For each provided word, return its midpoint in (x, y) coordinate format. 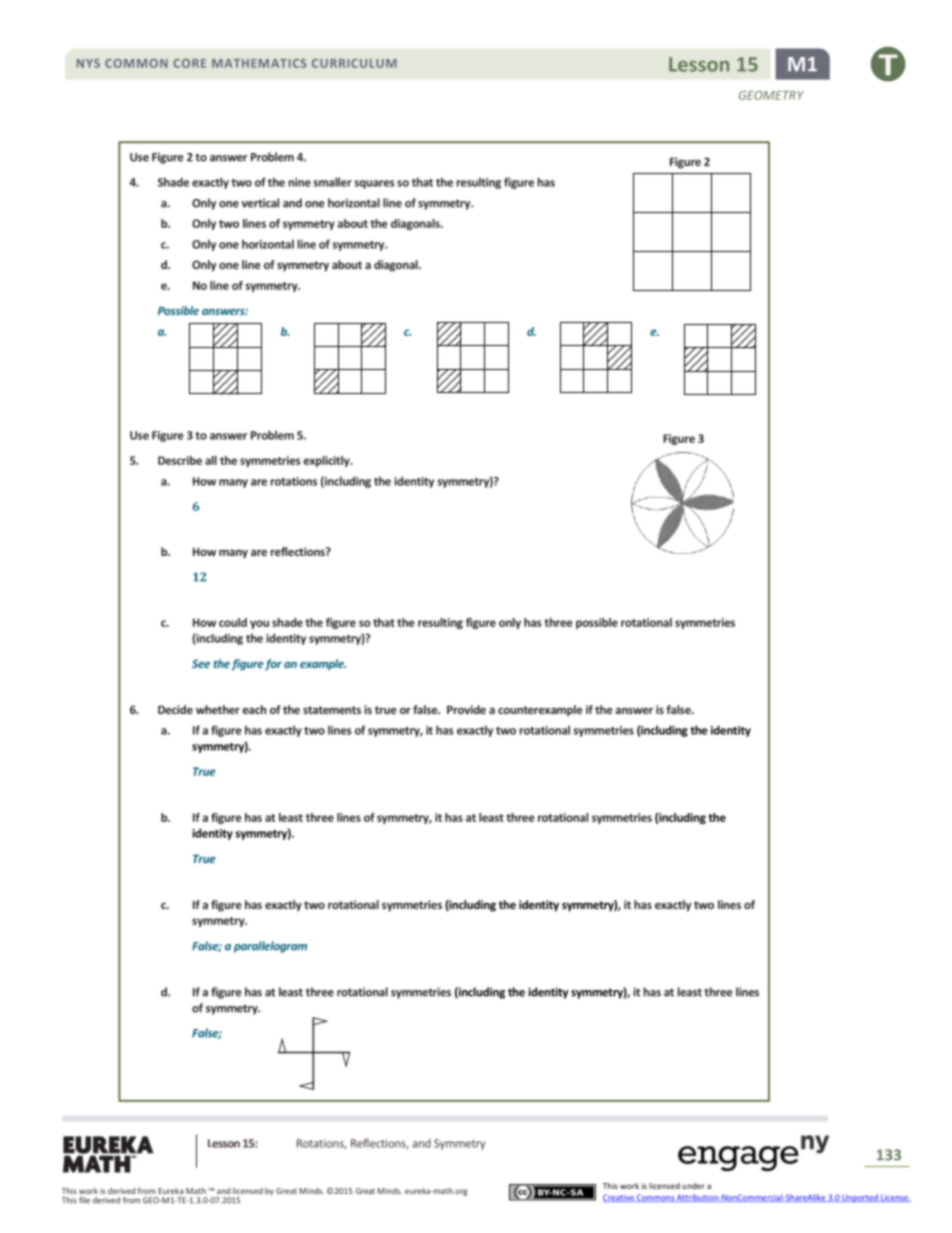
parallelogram (270, 947)
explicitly (327, 461)
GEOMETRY (771, 95)
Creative (619, 1198)
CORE (189, 63)
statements (332, 710)
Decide (175, 709)
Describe (180, 460)
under (693, 1186)
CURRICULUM (354, 63)
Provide (466, 709)
